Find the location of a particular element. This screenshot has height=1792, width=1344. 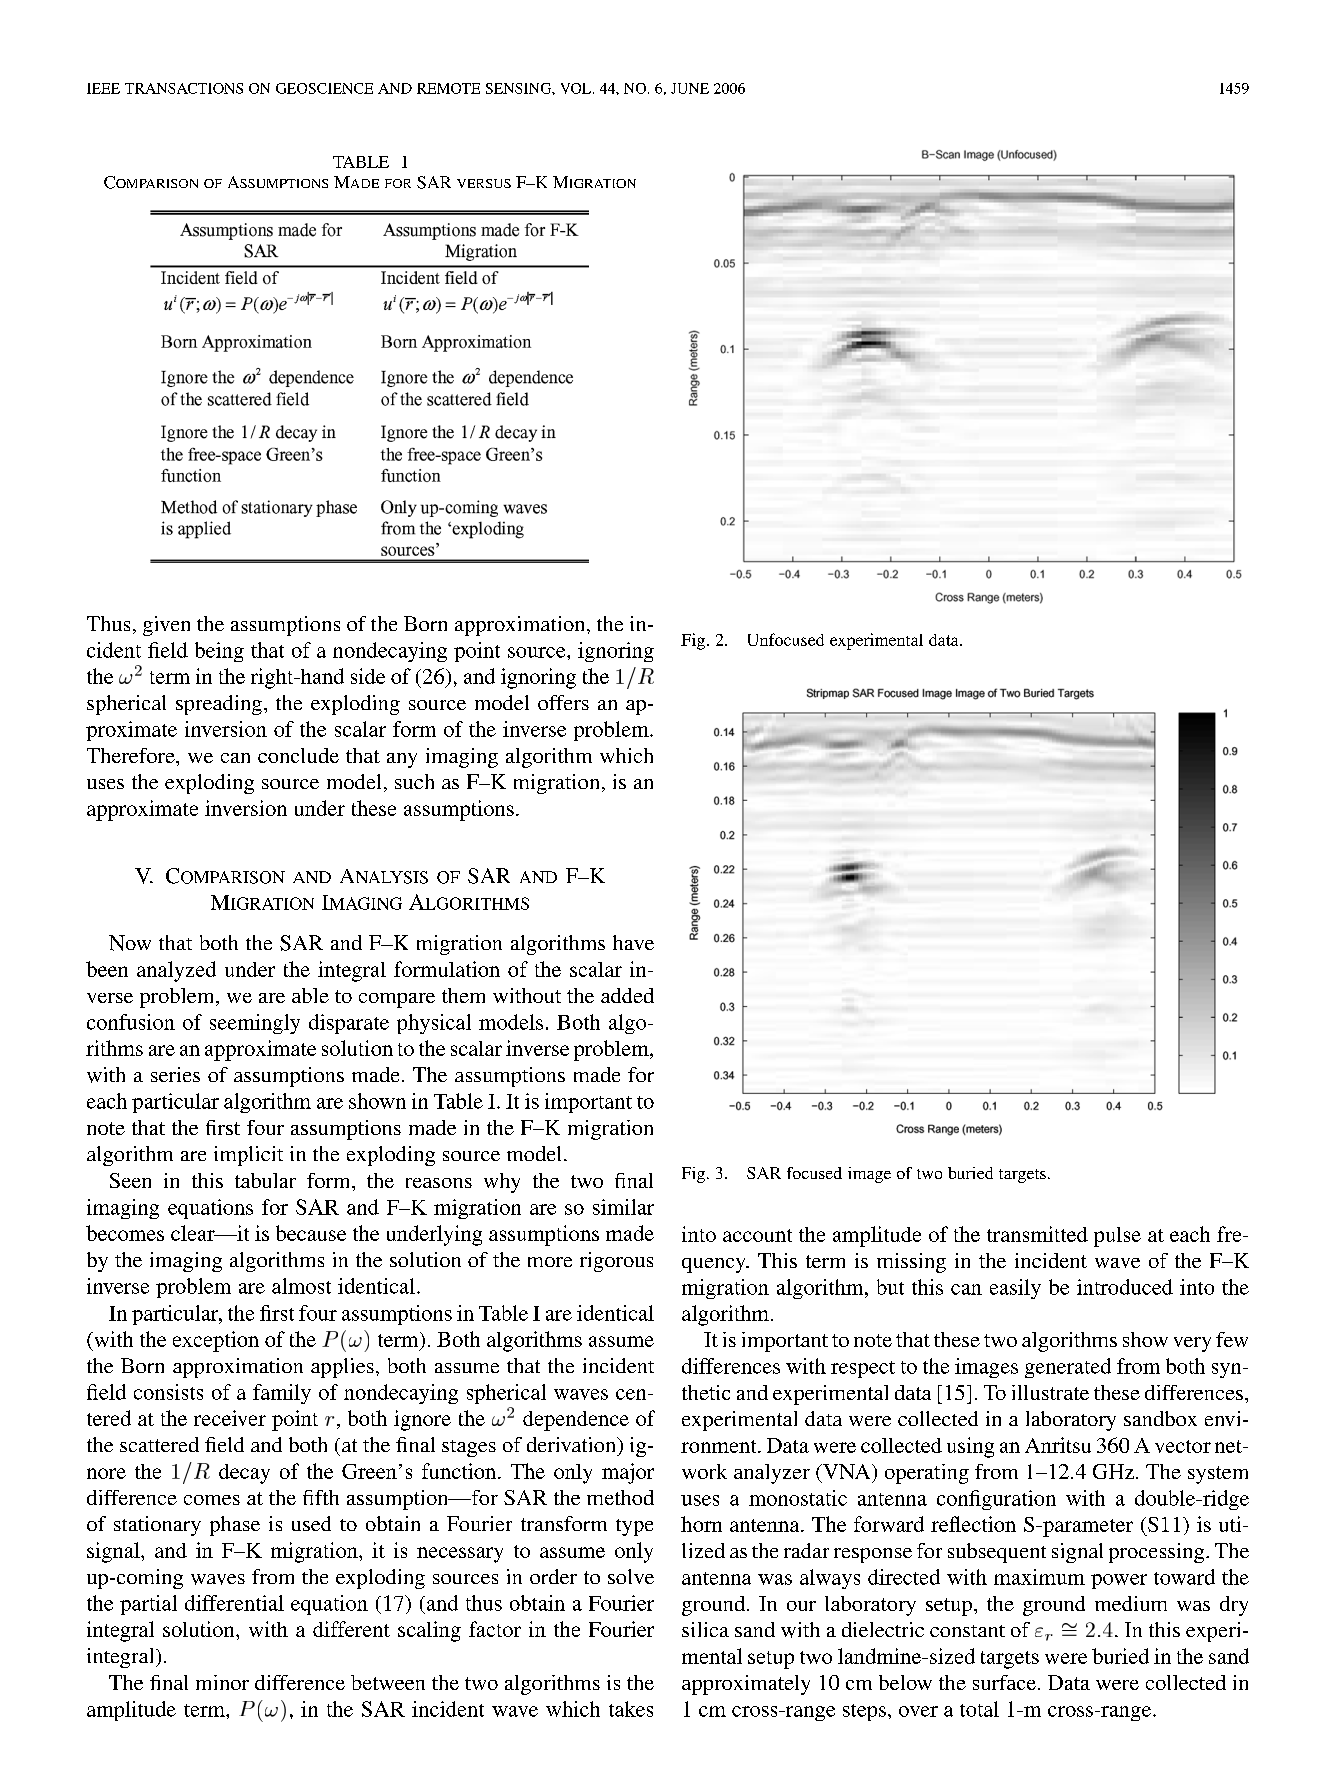

transmitted is located at coordinates (1037, 1234).
